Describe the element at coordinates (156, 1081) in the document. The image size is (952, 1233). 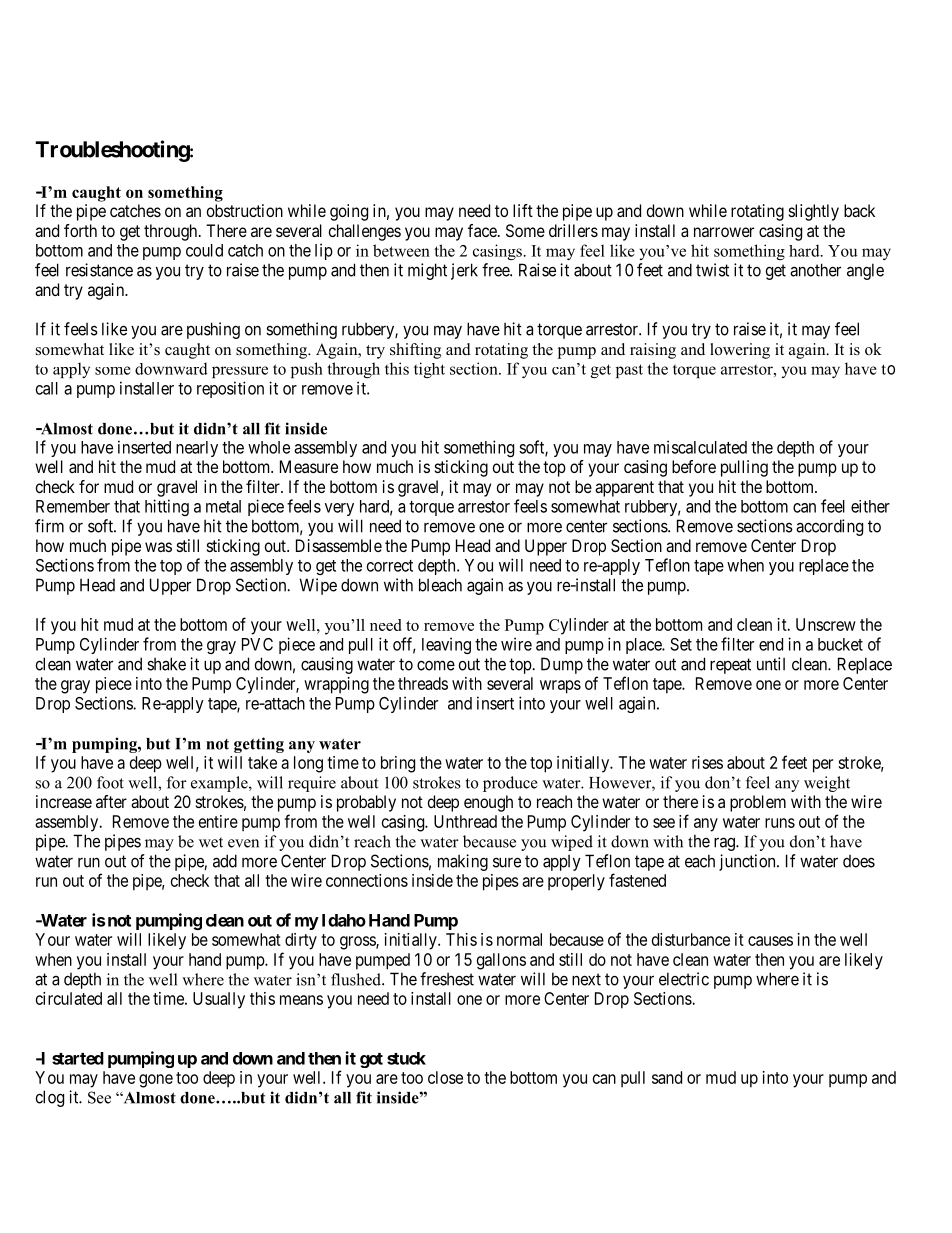
I see `gone` at that location.
